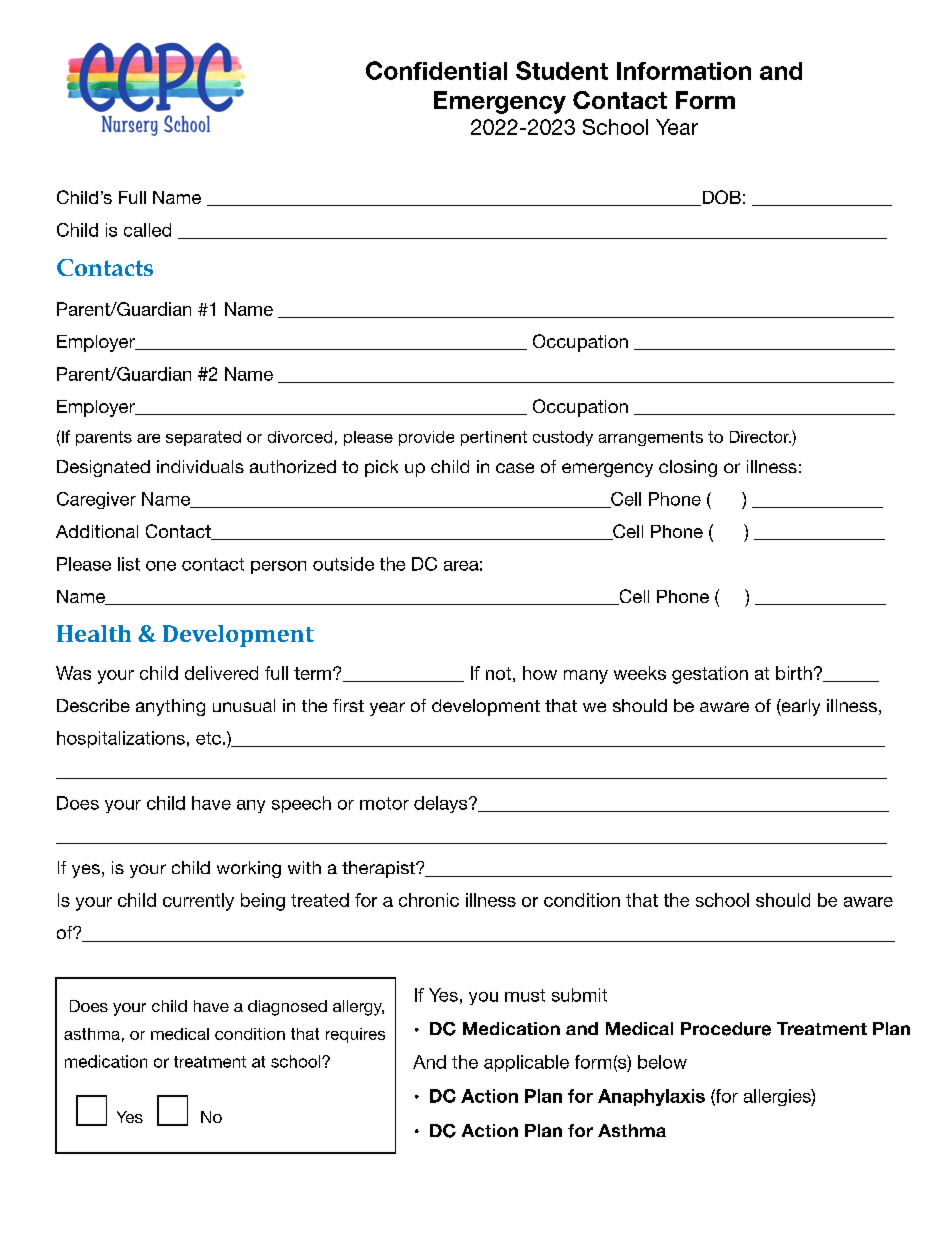 The width and height of the image is (952, 1233). I want to click on called, so click(147, 230).
